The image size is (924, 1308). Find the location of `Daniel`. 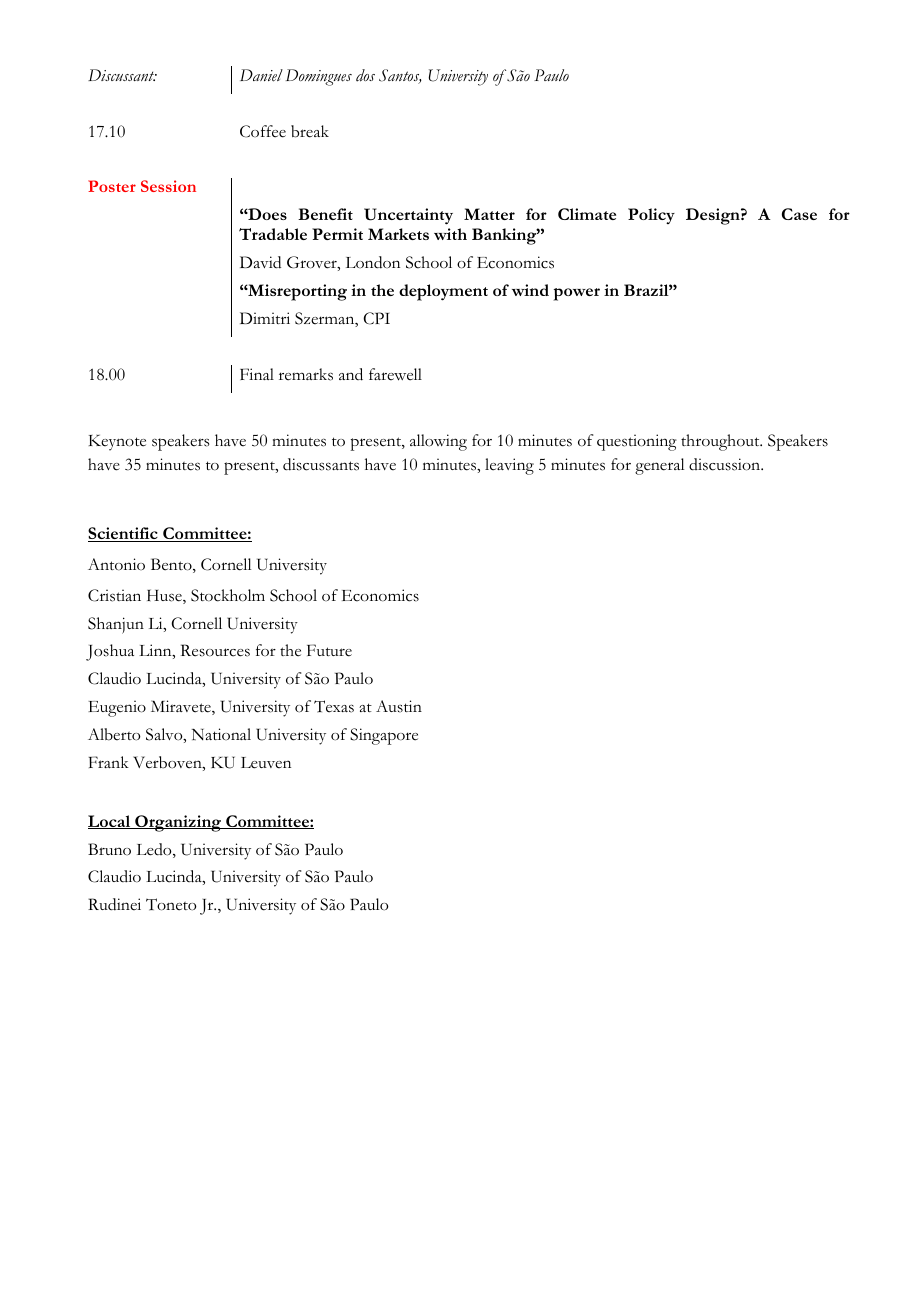

Daniel is located at coordinates (261, 75).
